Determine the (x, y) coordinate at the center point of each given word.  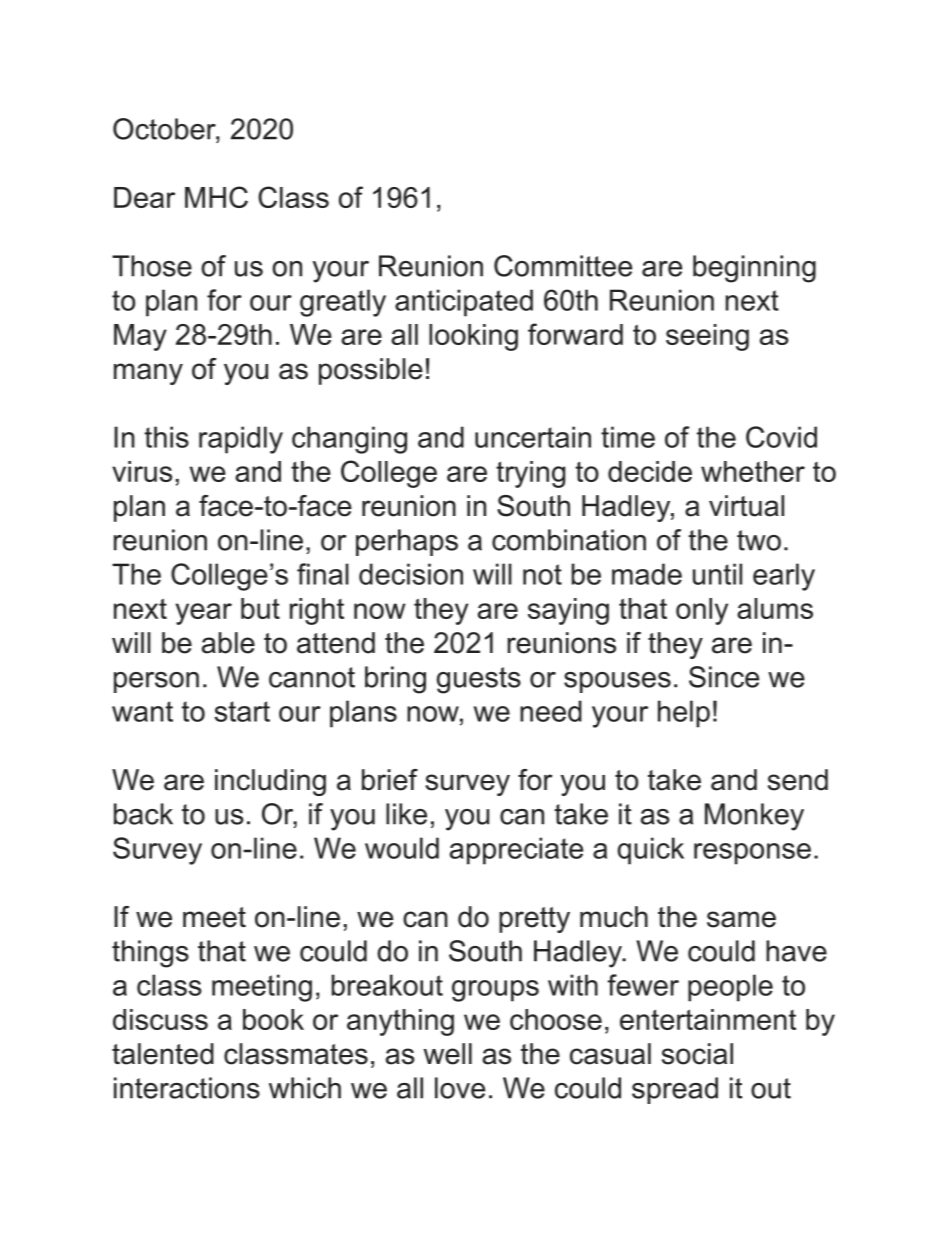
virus (142, 471)
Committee (563, 266)
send (798, 780)
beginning (754, 269)
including (270, 782)
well (447, 1054)
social (697, 1054)
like (406, 814)
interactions (187, 1088)
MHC (216, 197)
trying (530, 474)
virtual (746, 506)
